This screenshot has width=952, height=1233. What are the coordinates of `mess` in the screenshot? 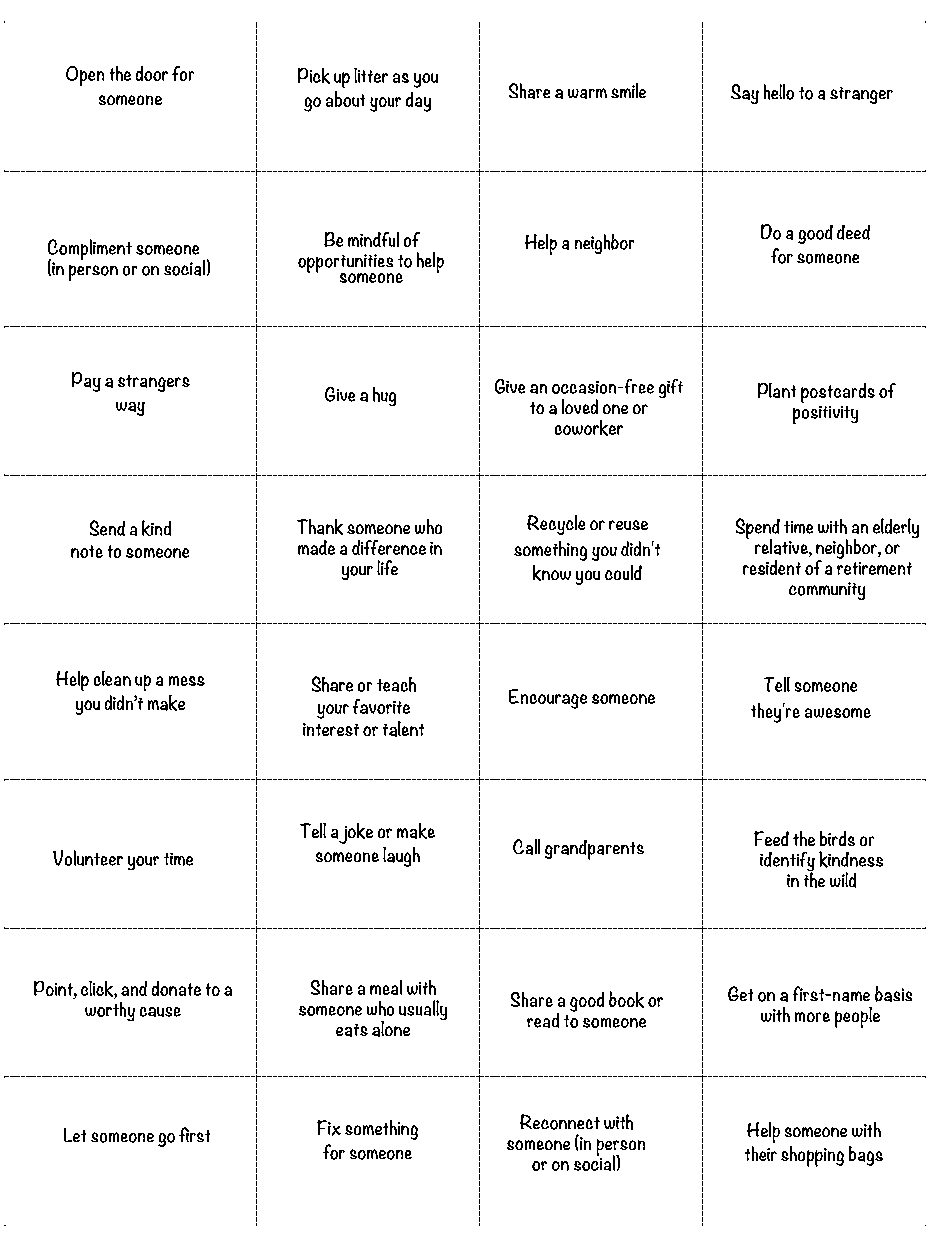 It's located at (187, 681).
